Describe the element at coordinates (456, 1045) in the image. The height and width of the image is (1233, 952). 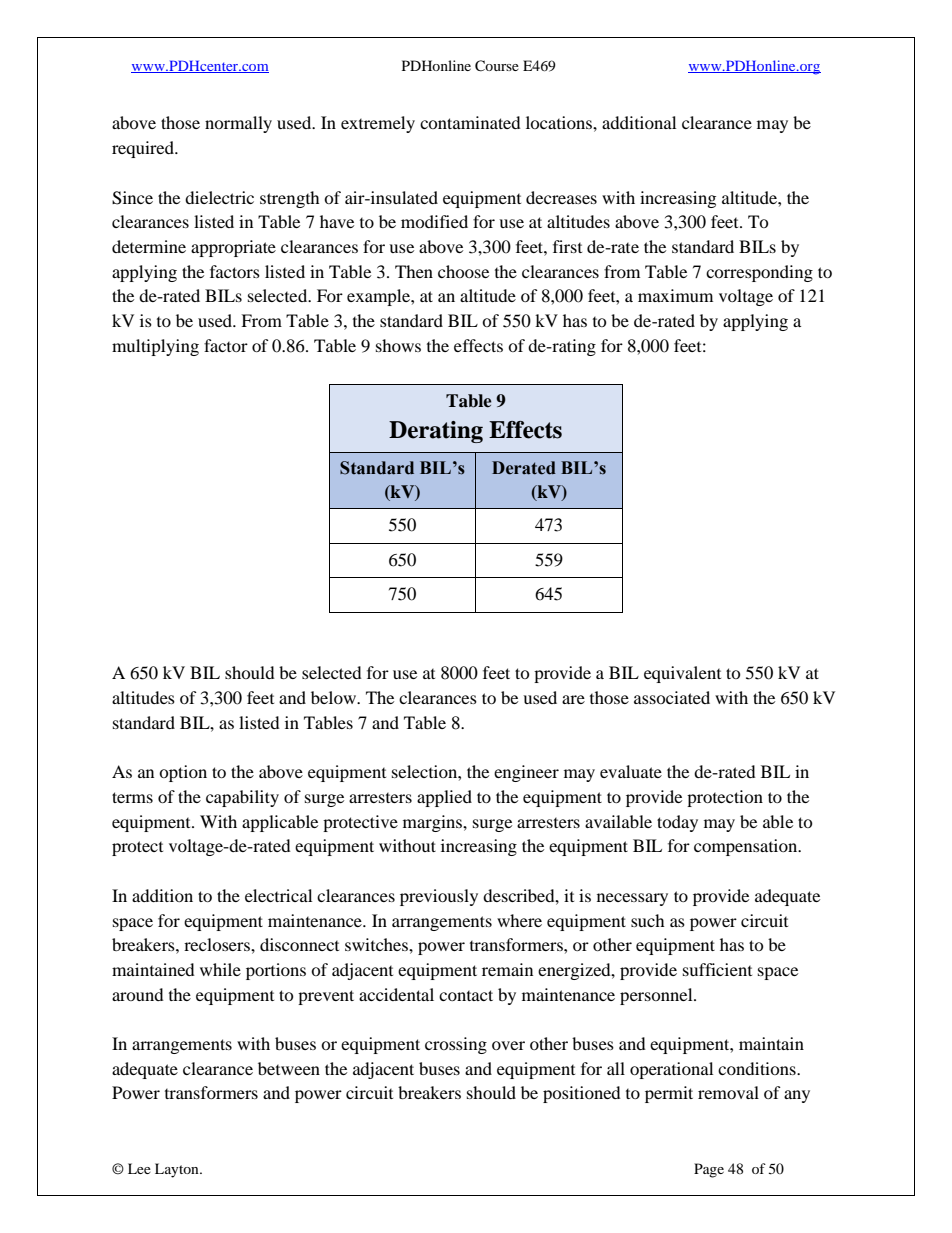
I see `crossing` at that location.
